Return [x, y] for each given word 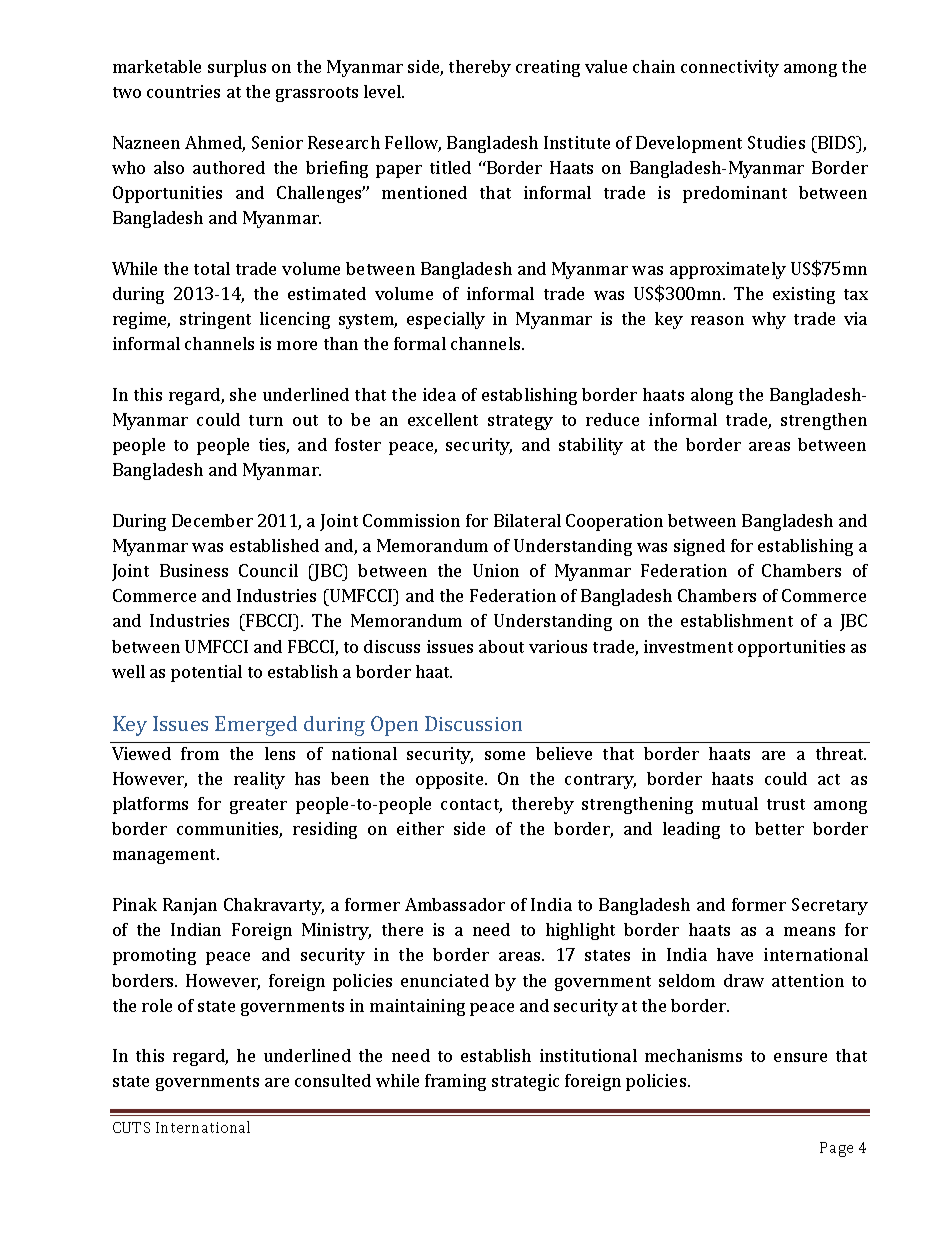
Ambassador [455, 904]
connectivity [730, 68]
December [212, 520]
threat [841, 753]
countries [183, 91]
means [809, 931]
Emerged [256, 726]
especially [446, 320]
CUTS [131, 1127]
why [769, 320]
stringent [215, 320]
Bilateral [527, 520]
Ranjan [190, 906]
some [505, 755]
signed [699, 547]
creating [548, 68]
